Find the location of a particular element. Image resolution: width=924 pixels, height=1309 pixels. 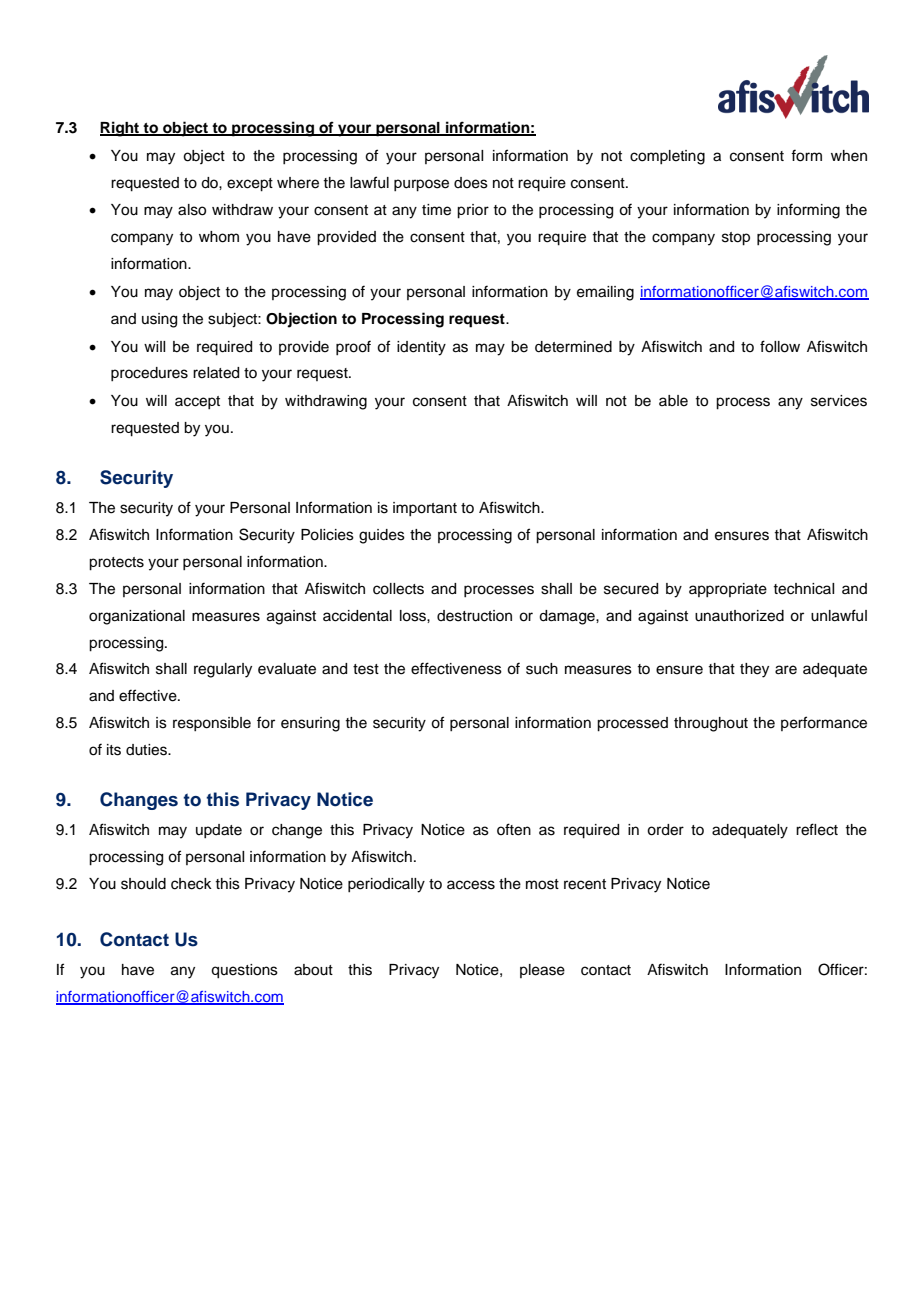

responsible is located at coordinates (212, 724).
